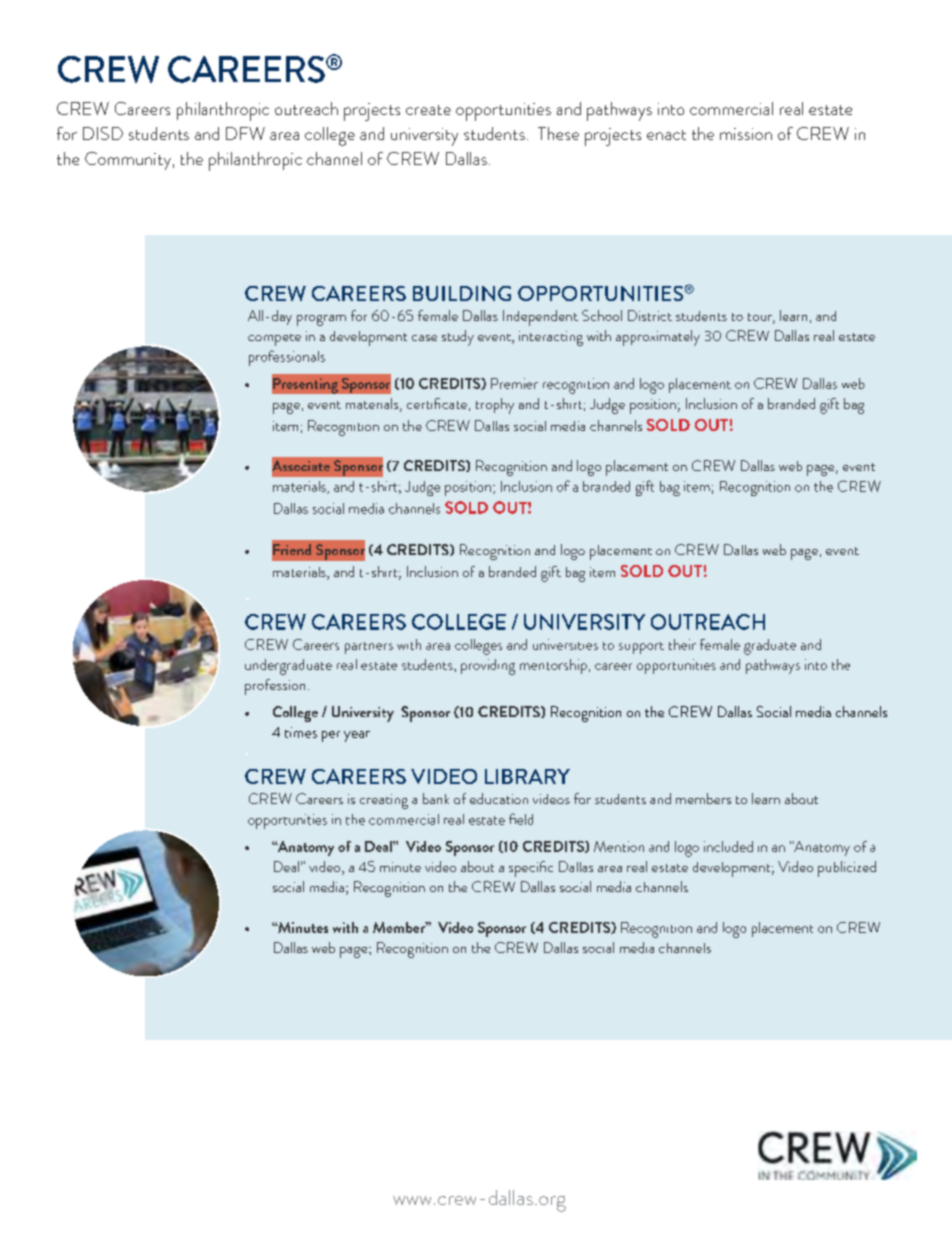 Image resolution: width=952 pixels, height=1233 pixels. What do you see at coordinates (384, 801) in the screenshot?
I see `creating` at bounding box center [384, 801].
